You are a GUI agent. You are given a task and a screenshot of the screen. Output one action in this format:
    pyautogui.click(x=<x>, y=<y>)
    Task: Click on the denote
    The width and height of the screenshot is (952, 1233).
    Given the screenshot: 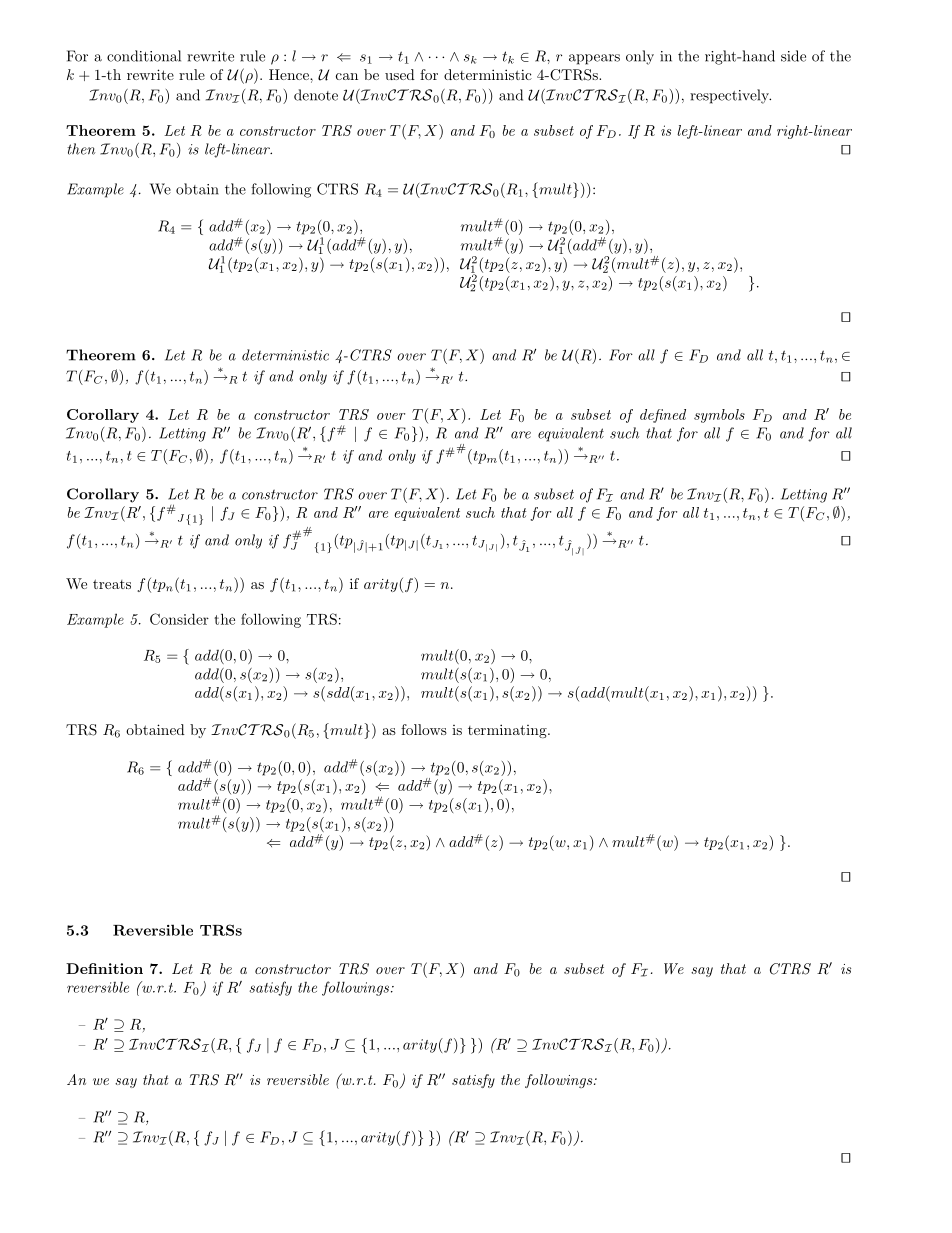 What is the action you would take?
    pyautogui.click(x=316, y=95)
